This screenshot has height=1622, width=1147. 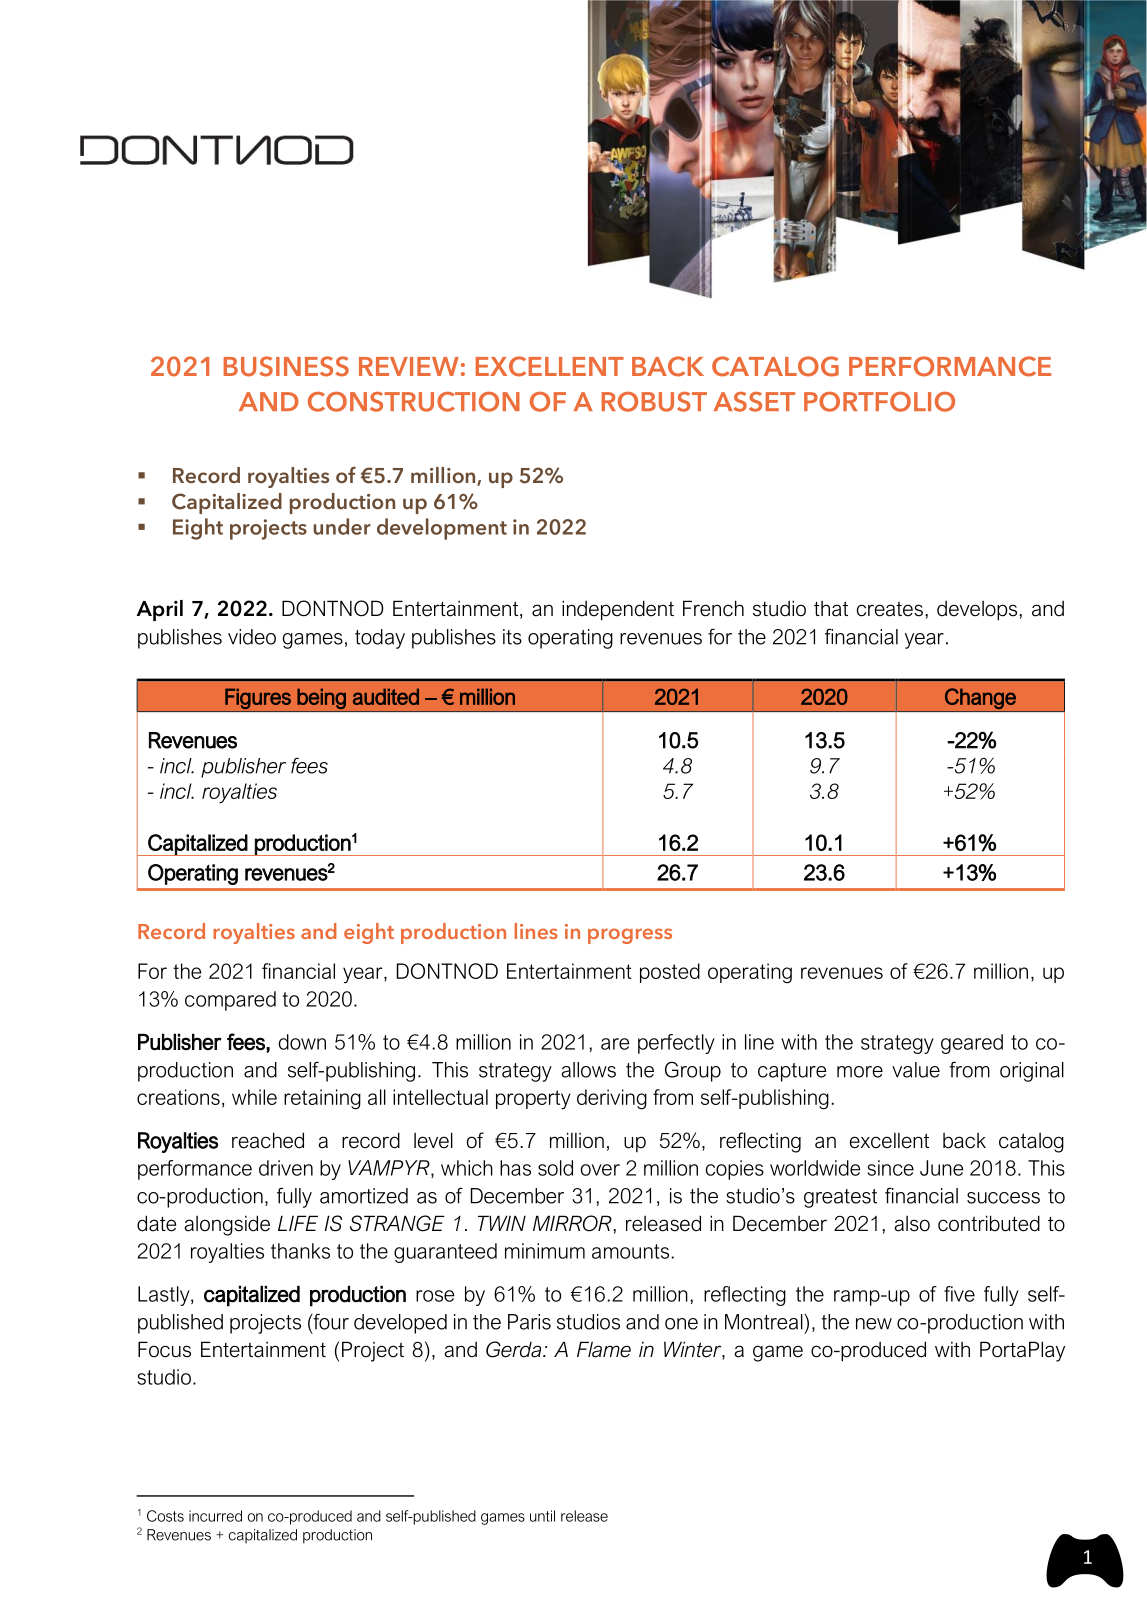 What do you see at coordinates (941, 1168) in the screenshot?
I see `June` at bounding box center [941, 1168].
